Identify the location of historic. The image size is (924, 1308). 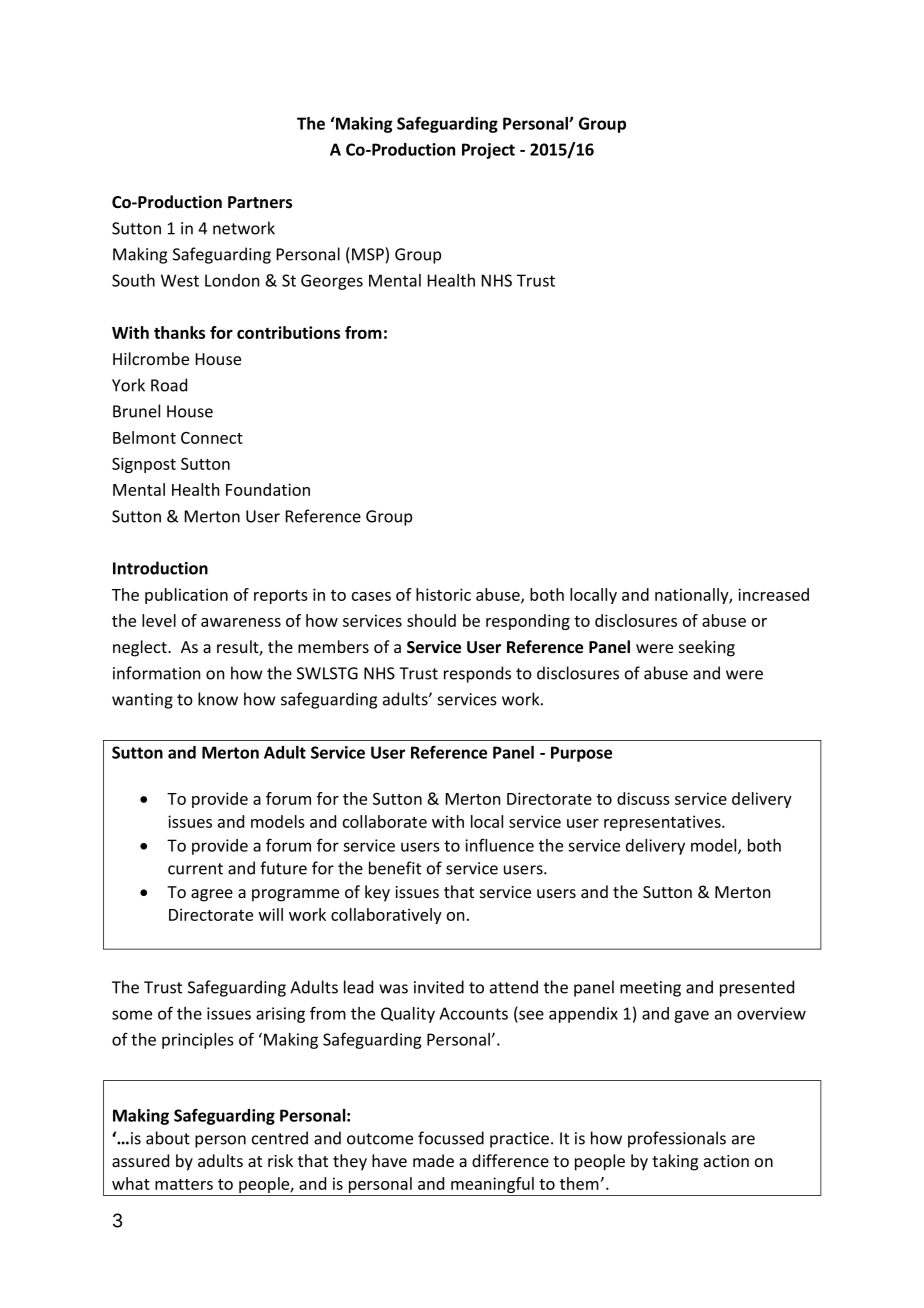
(443, 594).
